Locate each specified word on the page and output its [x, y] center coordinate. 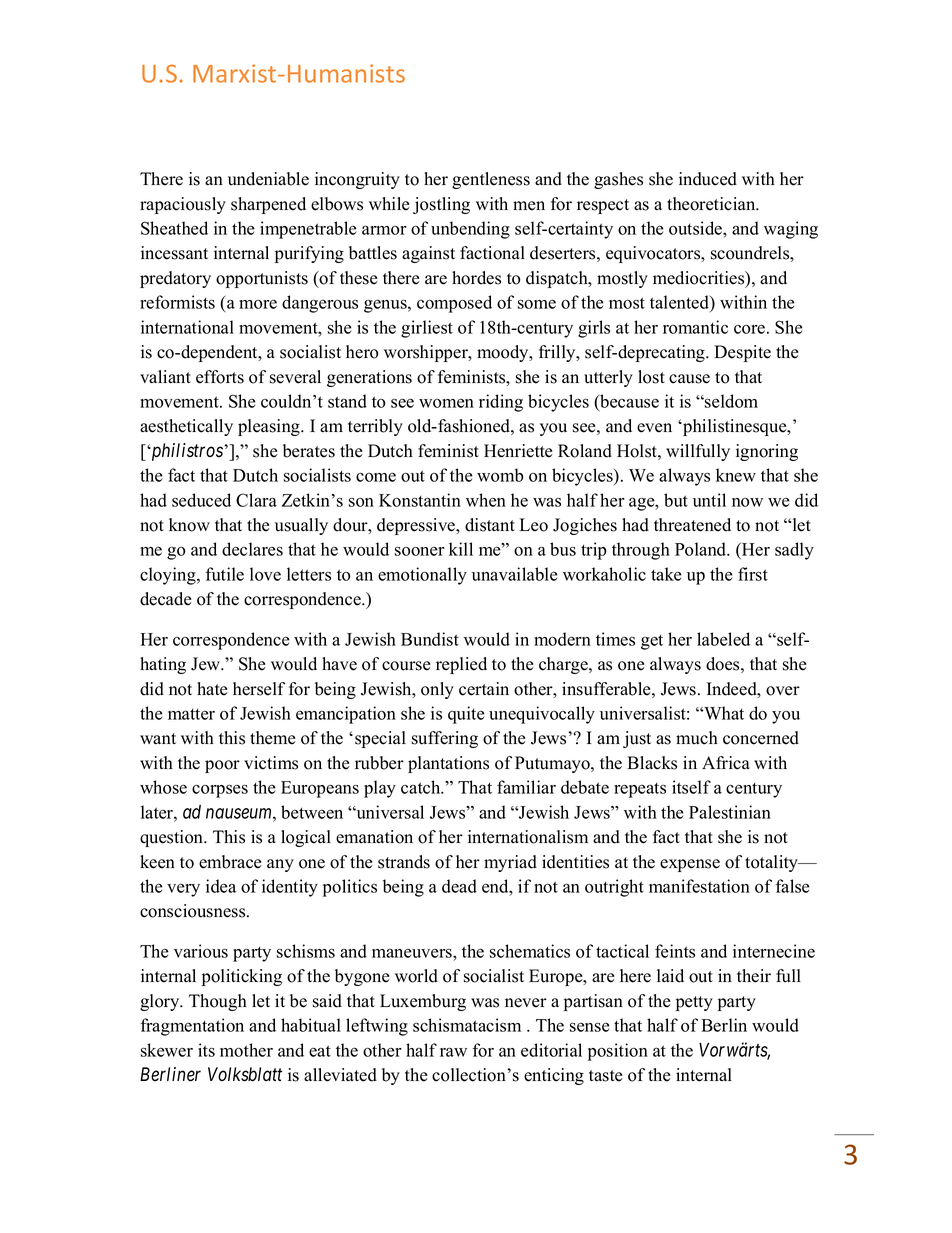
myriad [510, 863]
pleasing [270, 427]
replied [461, 665]
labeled [723, 639]
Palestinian [730, 812]
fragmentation [192, 1027]
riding [501, 403]
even [654, 428]
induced [708, 179]
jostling [441, 205]
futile [225, 574]
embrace [230, 862]
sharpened [268, 205]
